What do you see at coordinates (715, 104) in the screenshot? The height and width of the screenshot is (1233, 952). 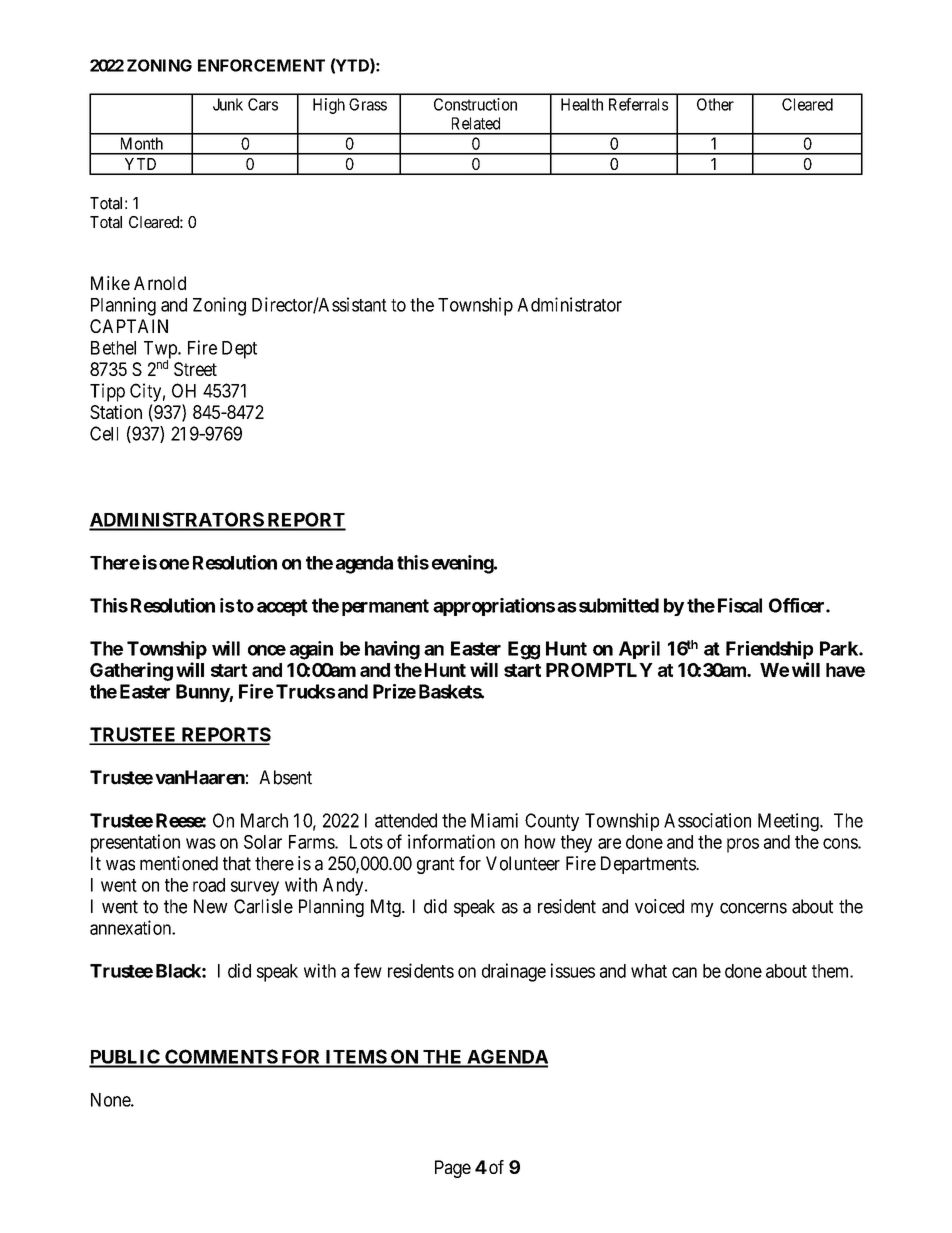 I see `Other` at bounding box center [715, 104].
